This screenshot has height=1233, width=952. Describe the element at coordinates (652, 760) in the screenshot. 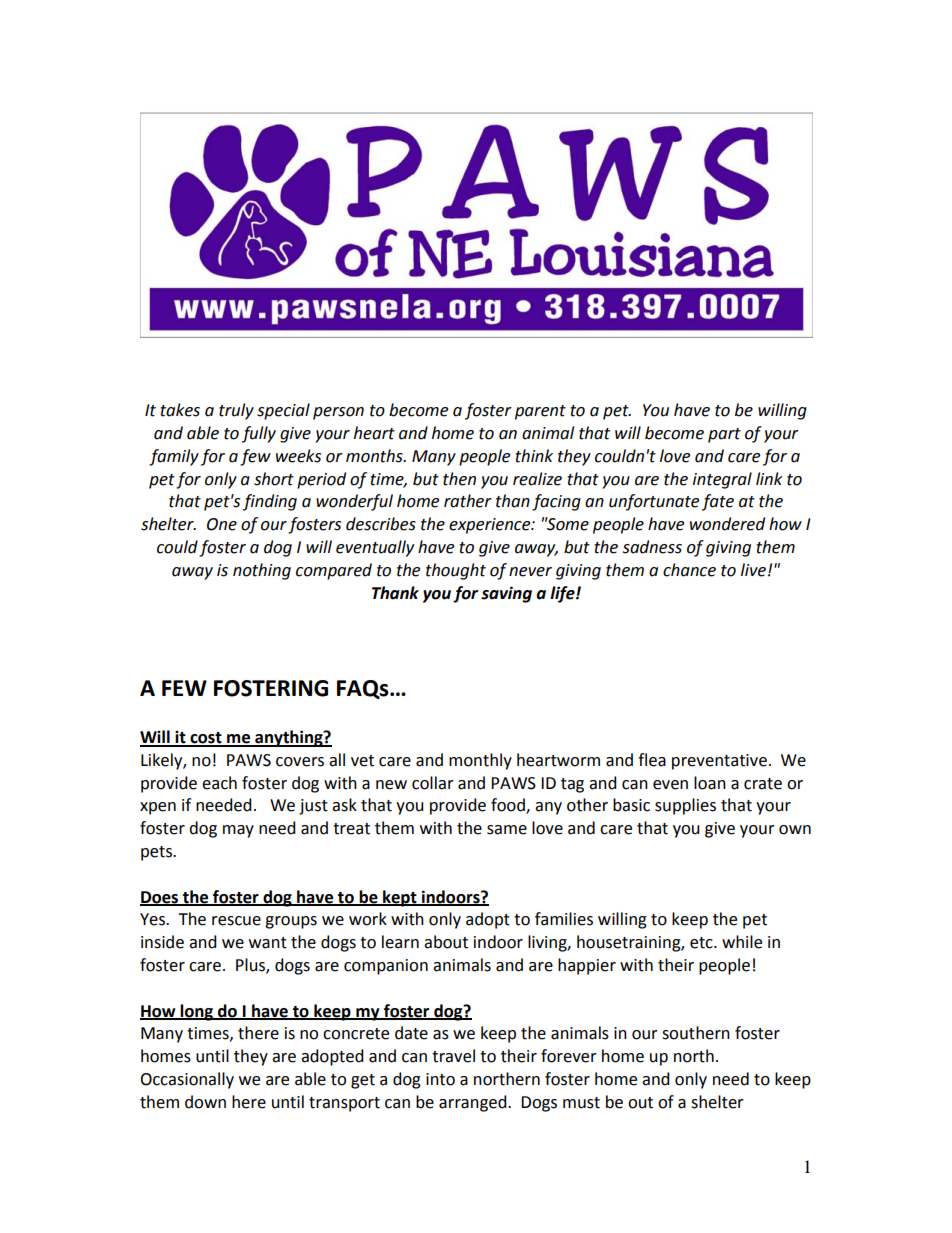

I see `flea` at that location.
